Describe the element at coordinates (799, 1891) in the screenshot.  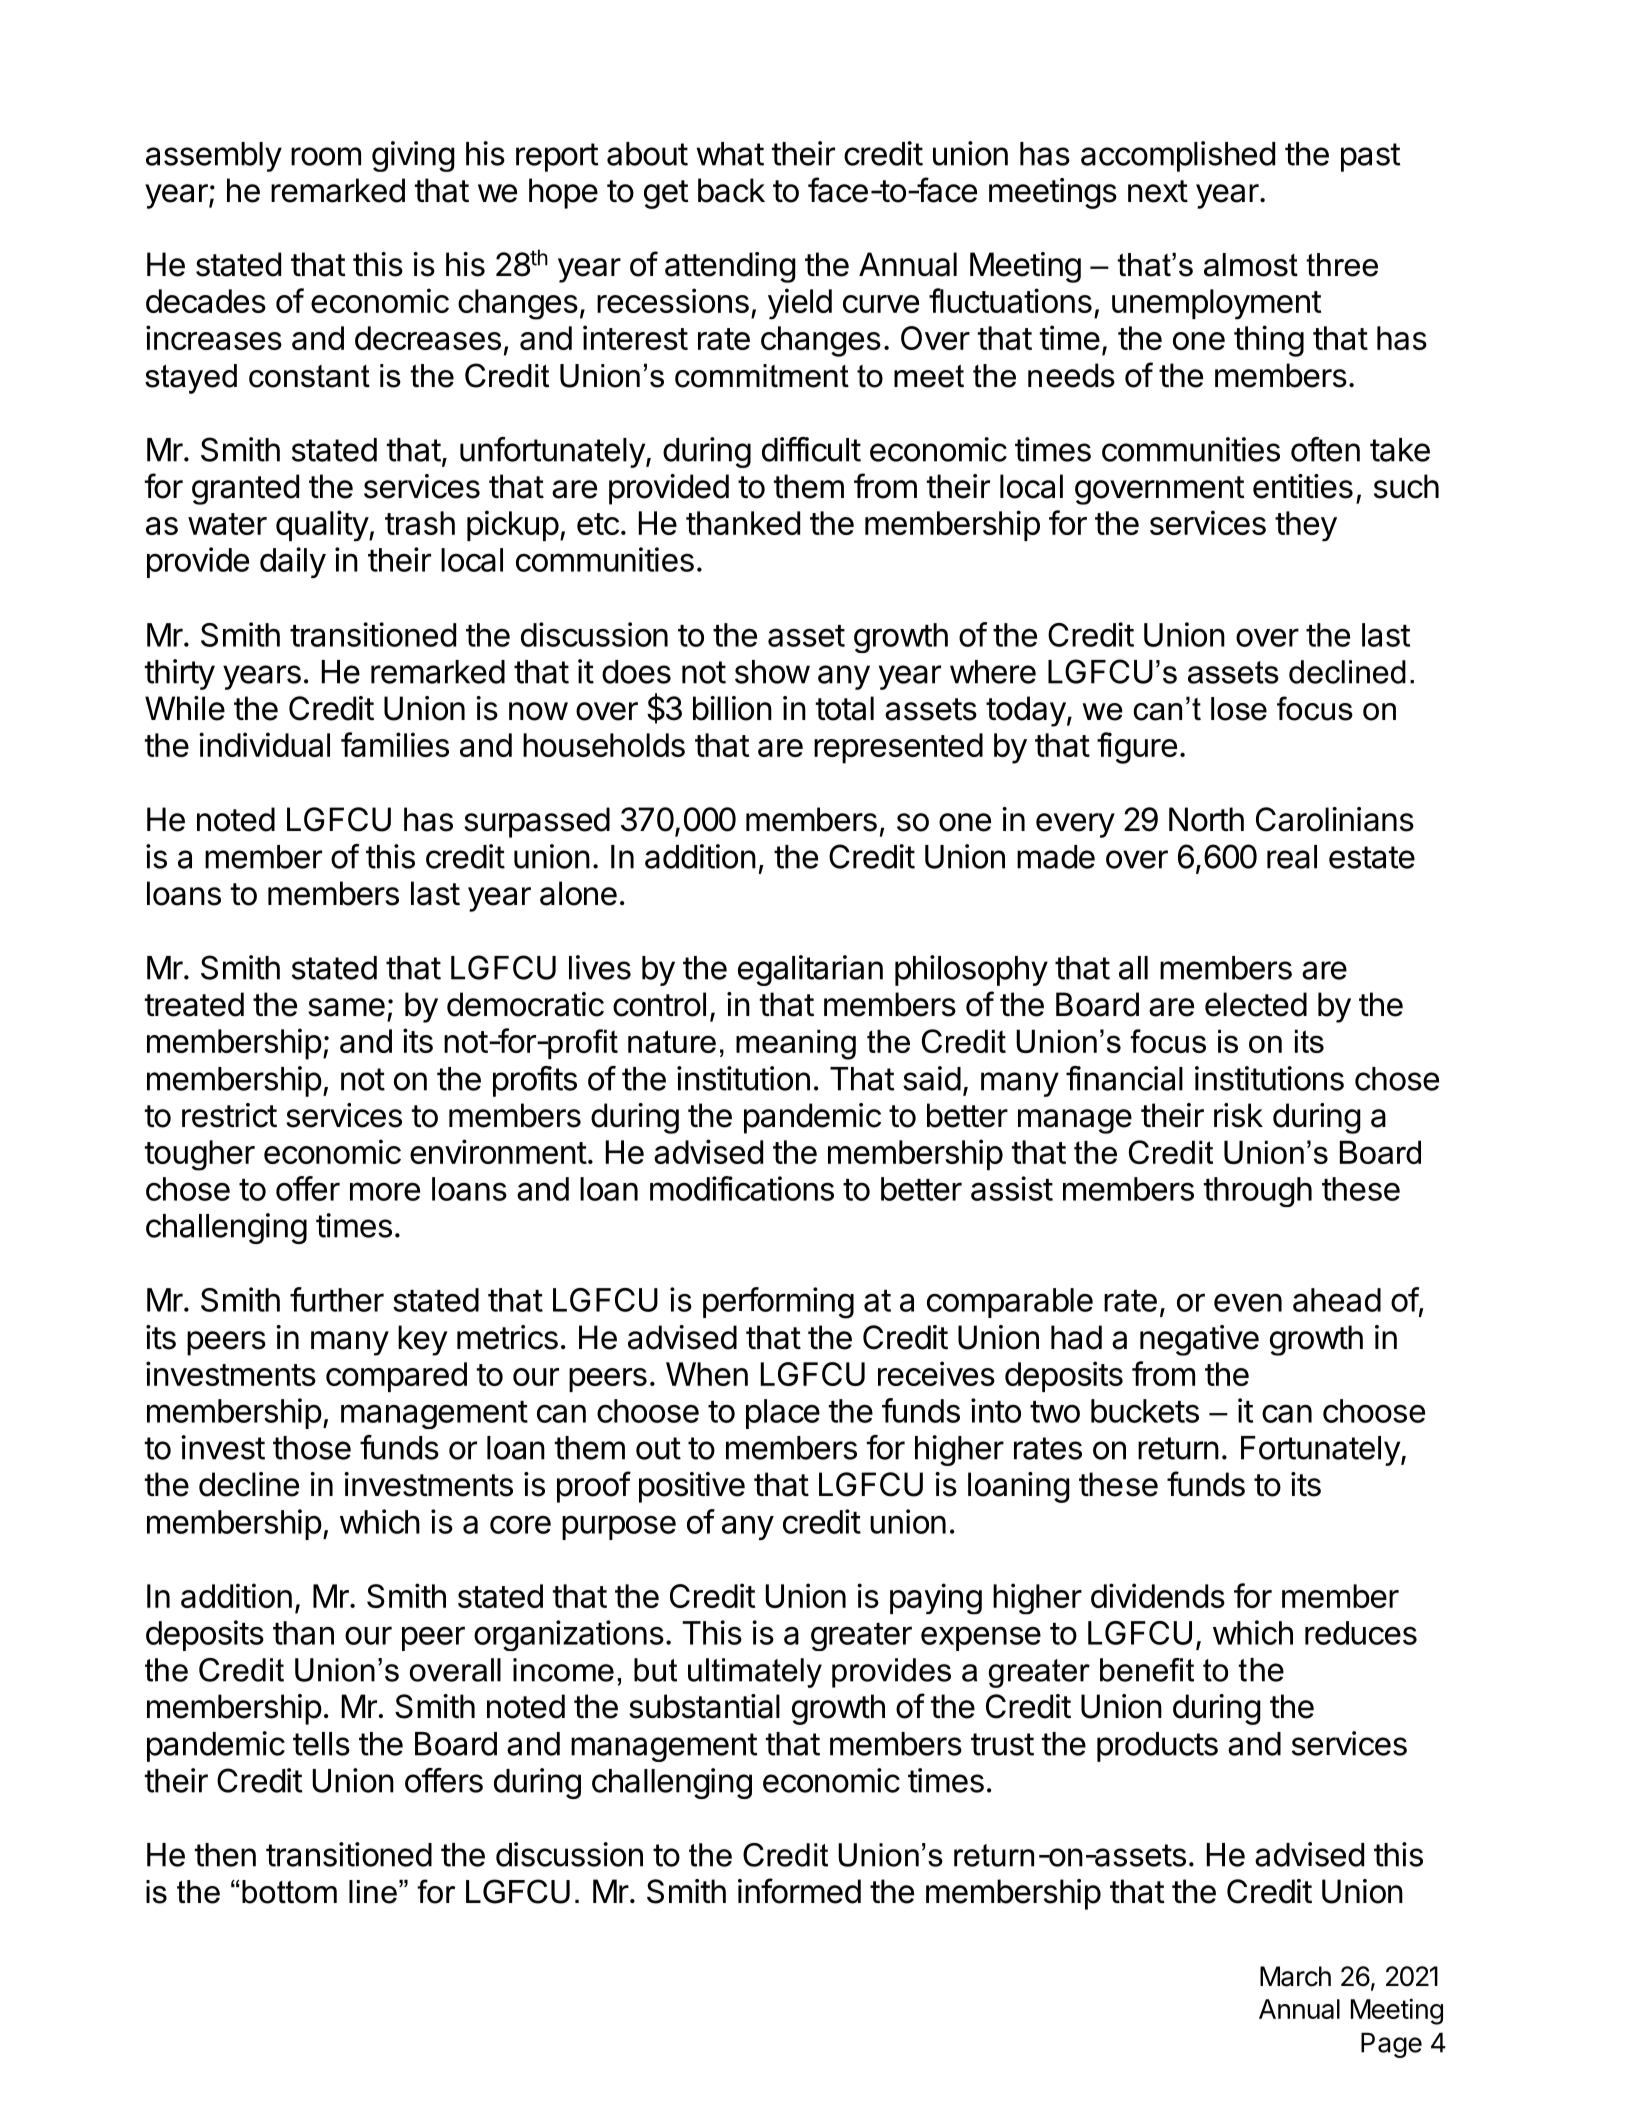
I see `informed` at that location.
